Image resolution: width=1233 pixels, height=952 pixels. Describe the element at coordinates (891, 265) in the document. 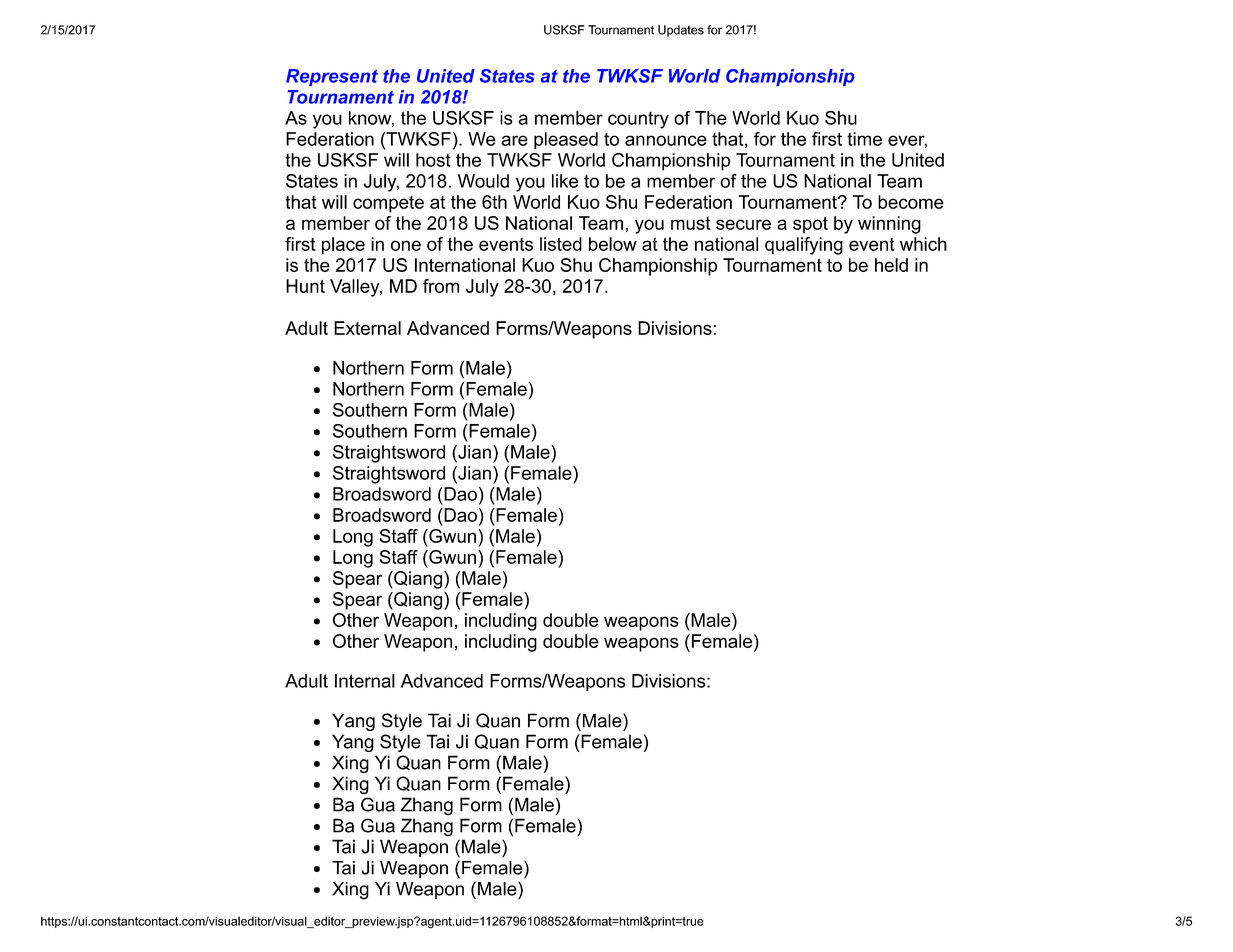

I see `held` at that location.
